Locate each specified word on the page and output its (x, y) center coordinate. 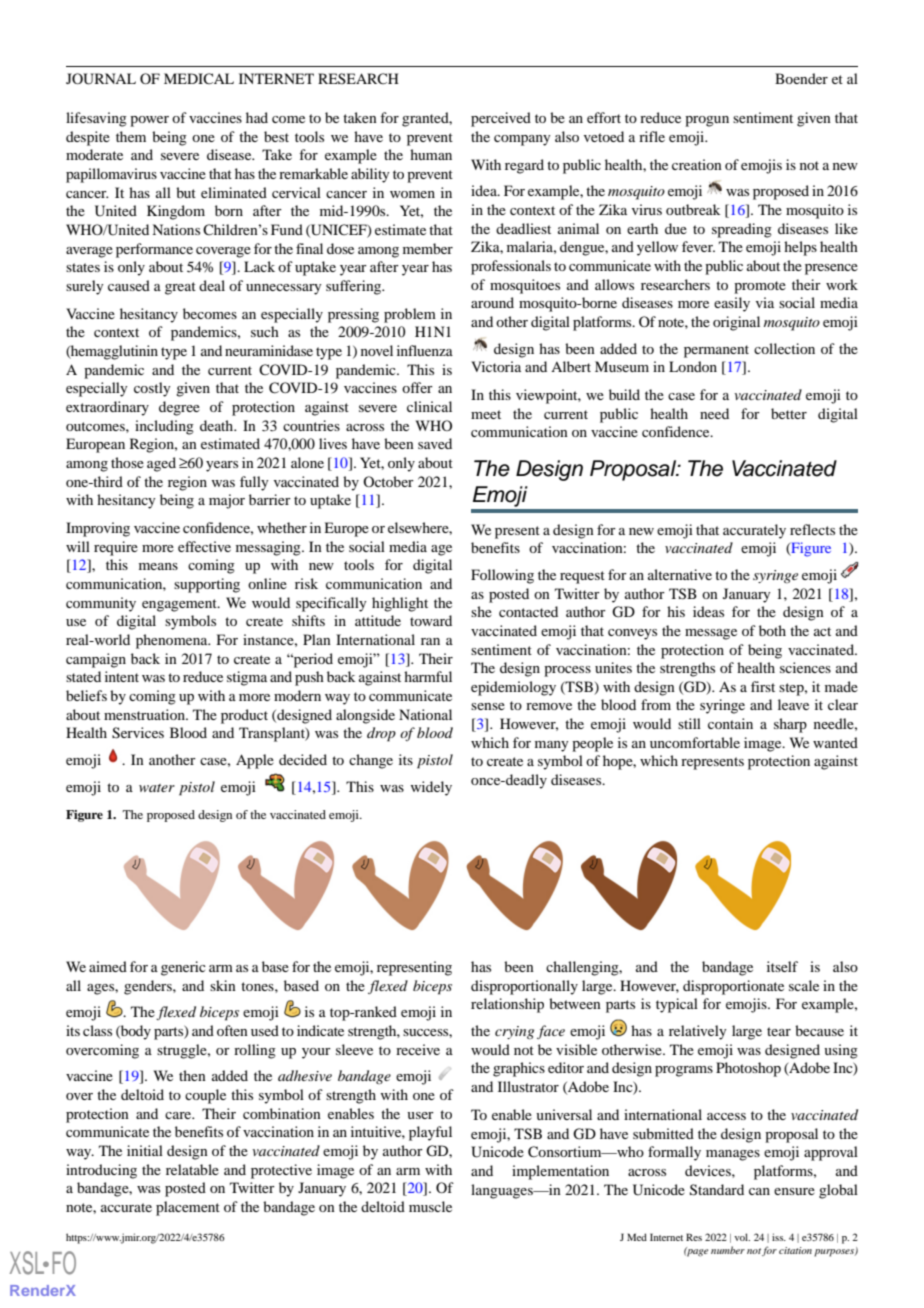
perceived (501, 119)
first (763, 686)
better (789, 413)
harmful (428, 676)
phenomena (173, 641)
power (149, 121)
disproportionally (524, 987)
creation (697, 164)
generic (183, 968)
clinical (429, 406)
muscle (430, 1206)
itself (782, 966)
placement (188, 1208)
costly (152, 389)
